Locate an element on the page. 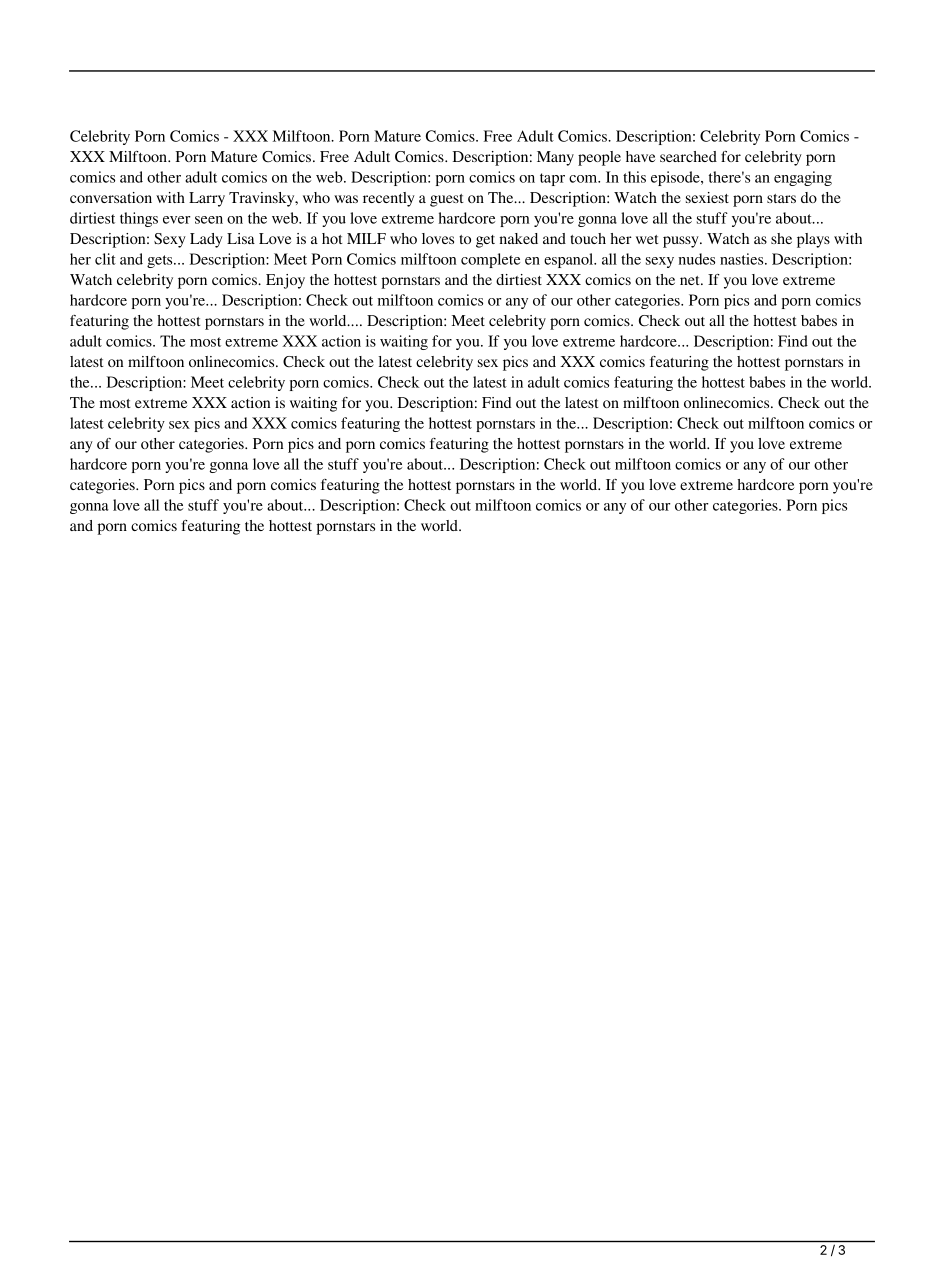 The width and height of the page is (944, 1288). net is located at coordinates (691, 280).
